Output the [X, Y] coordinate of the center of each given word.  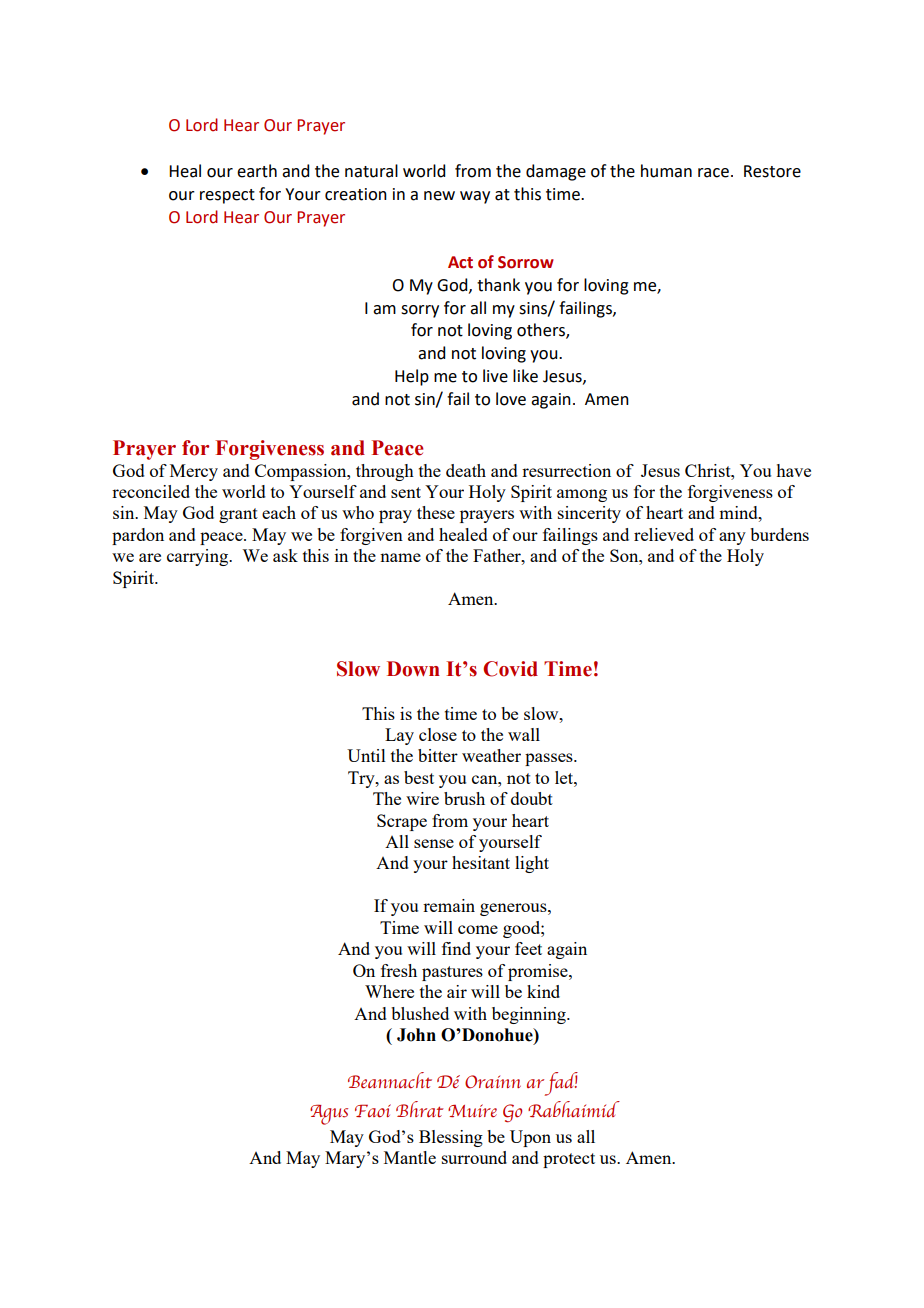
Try [362, 779]
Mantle [410, 1157]
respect [227, 196]
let [565, 777]
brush [464, 798]
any [732, 538]
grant [238, 515]
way [475, 197]
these [436, 512]
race [713, 173]
